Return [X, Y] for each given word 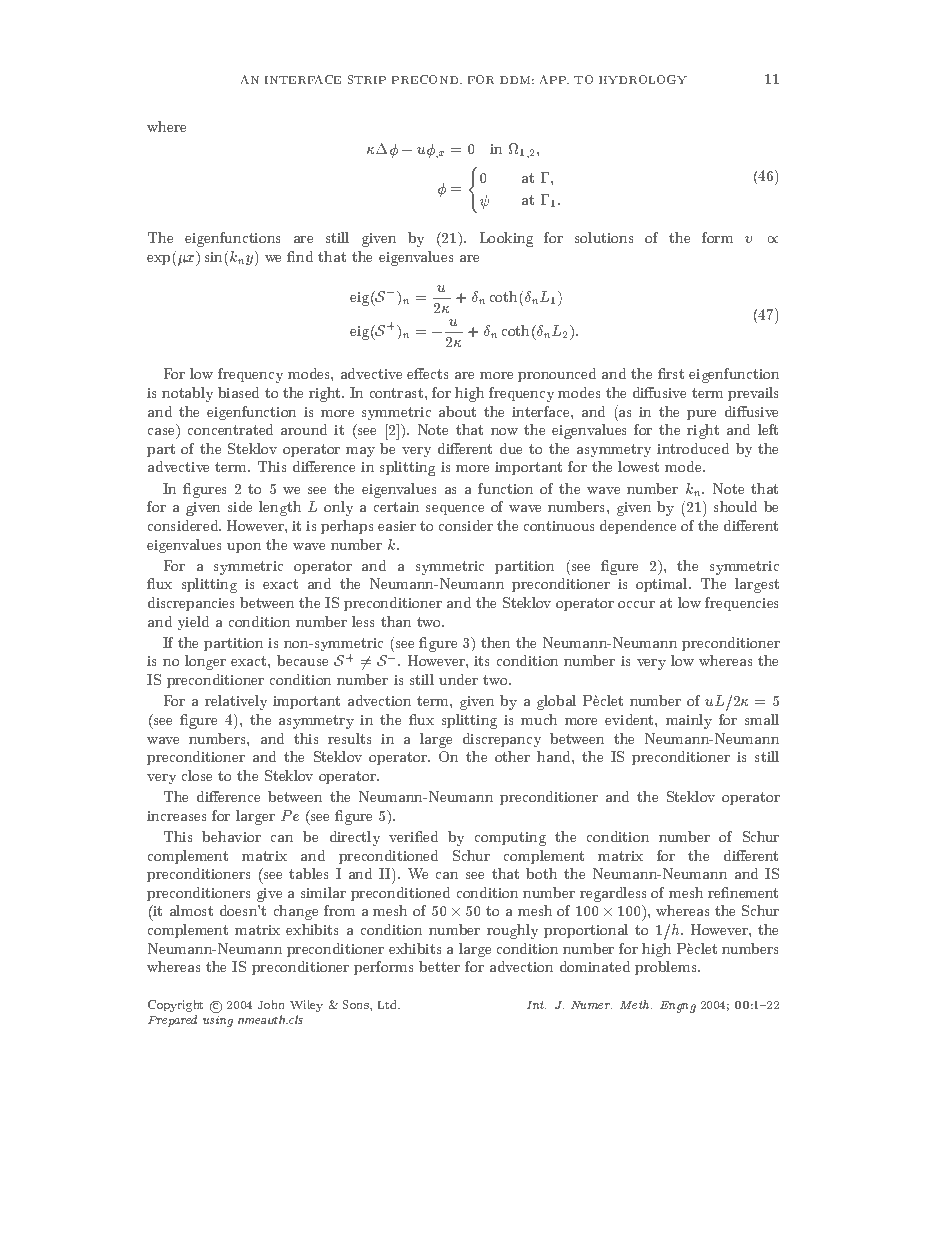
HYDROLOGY [643, 79]
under [458, 679]
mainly [689, 721]
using [218, 1021]
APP [554, 79]
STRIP [367, 79]
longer [205, 662]
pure [701, 415]
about [457, 411]
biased [238, 392]
